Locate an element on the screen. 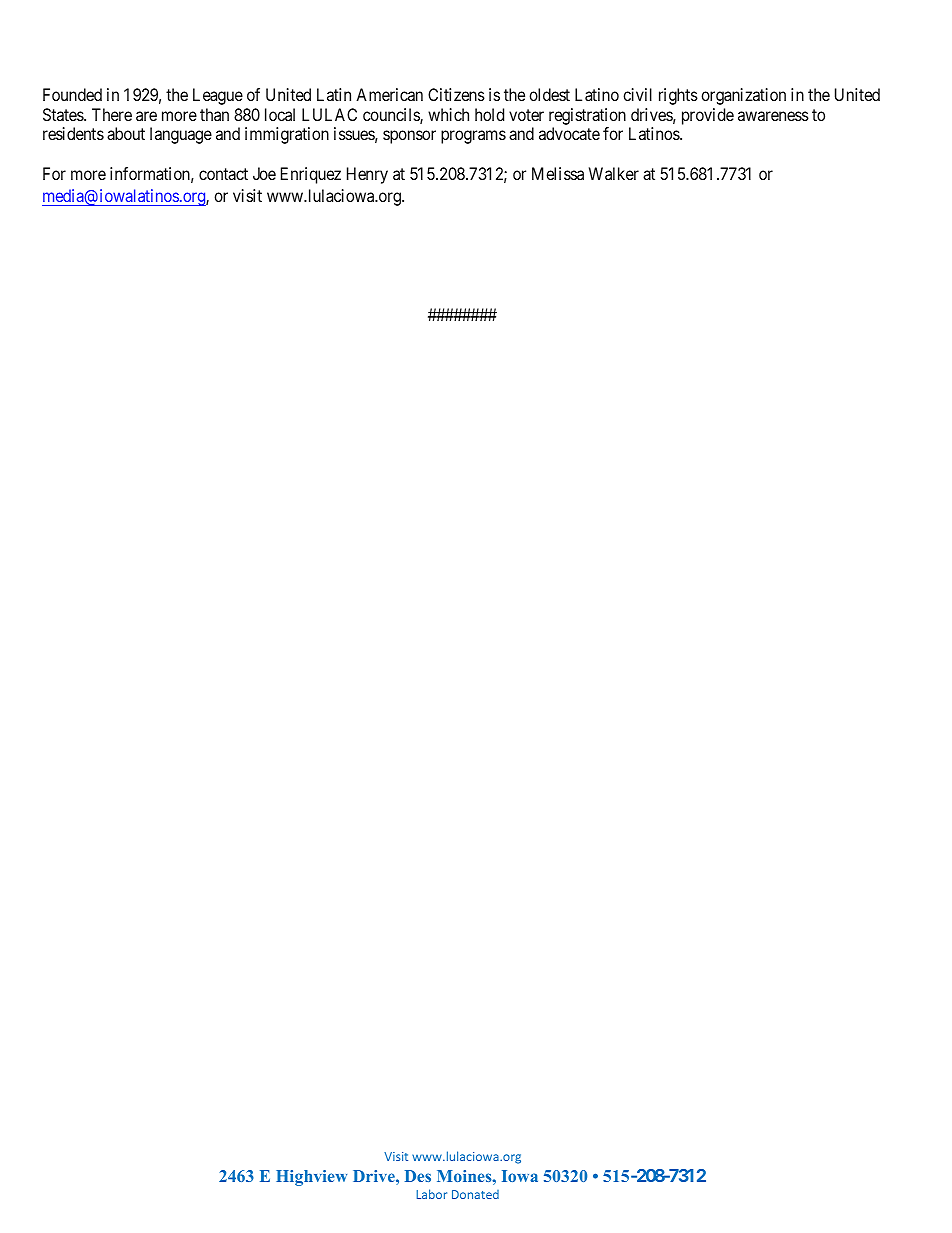 The height and width of the screenshot is (1233, 952). contact is located at coordinates (223, 174).
